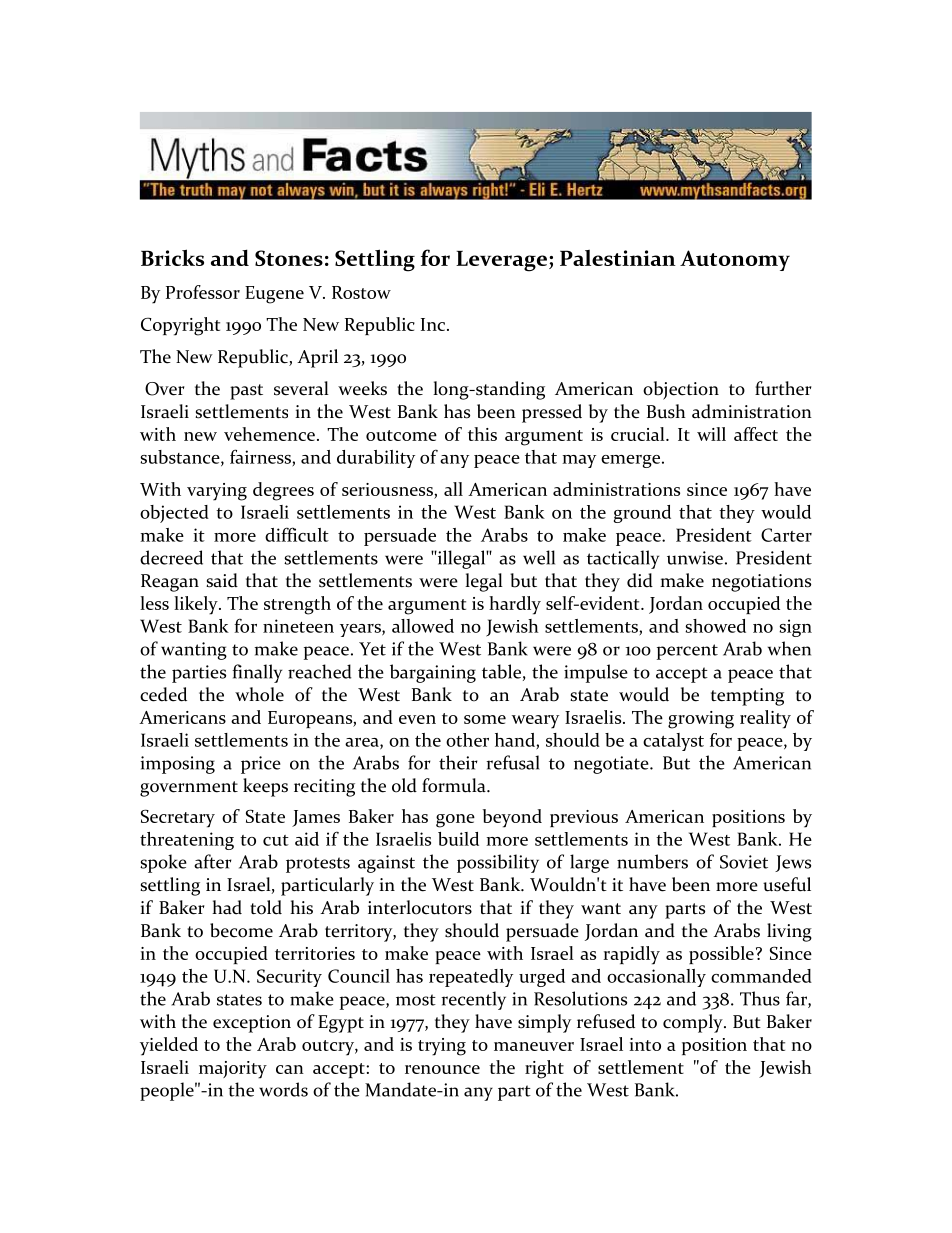 The width and height of the screenshot is (952, 1233). What do you see at coordinates (233, 1070) in the screenshot?
I see `majority` at bounding box center [233, 1070].
